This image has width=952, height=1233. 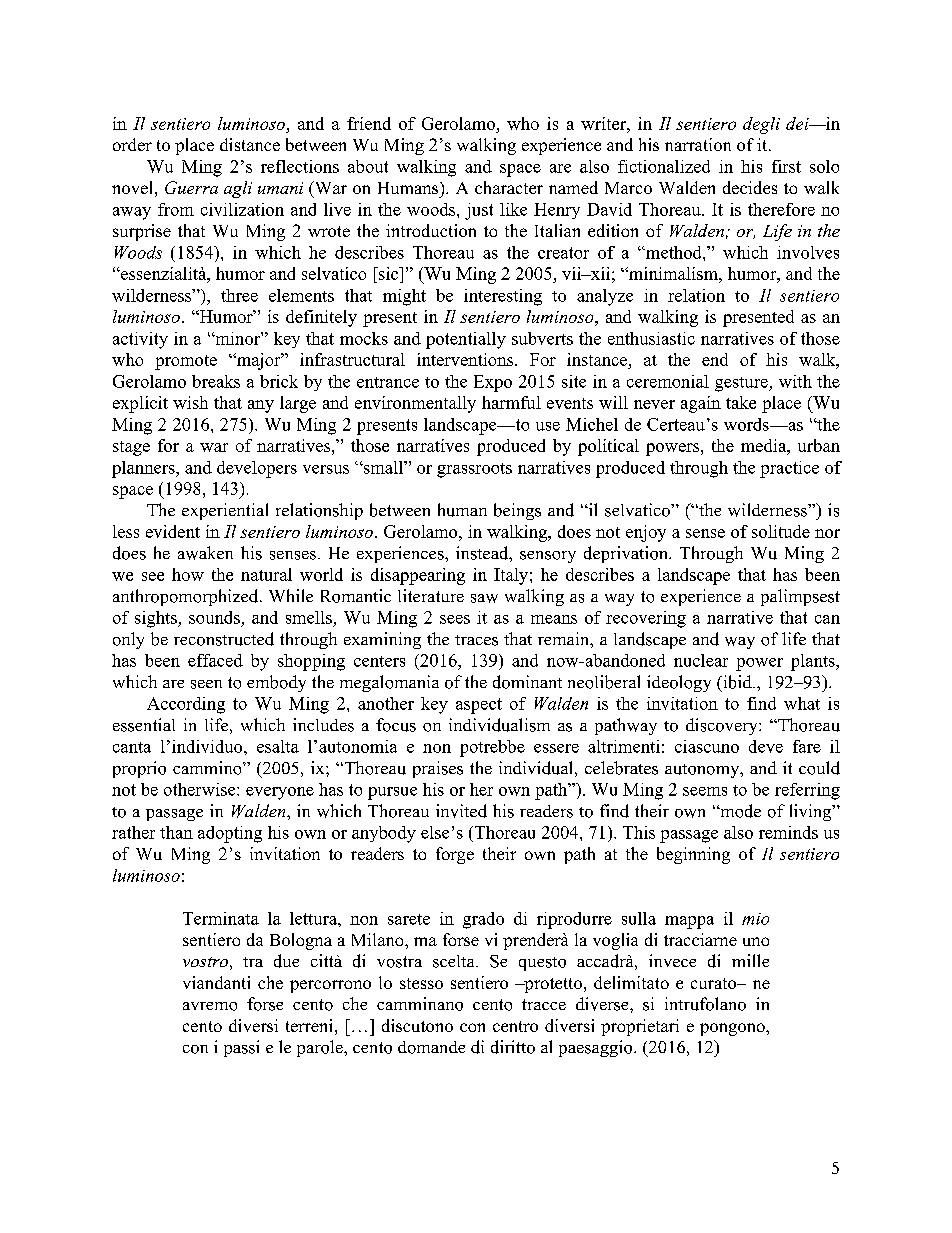 What do you see at coordinates (186, 705) in the image?
I see `According` at bounding box center [186, 705].
